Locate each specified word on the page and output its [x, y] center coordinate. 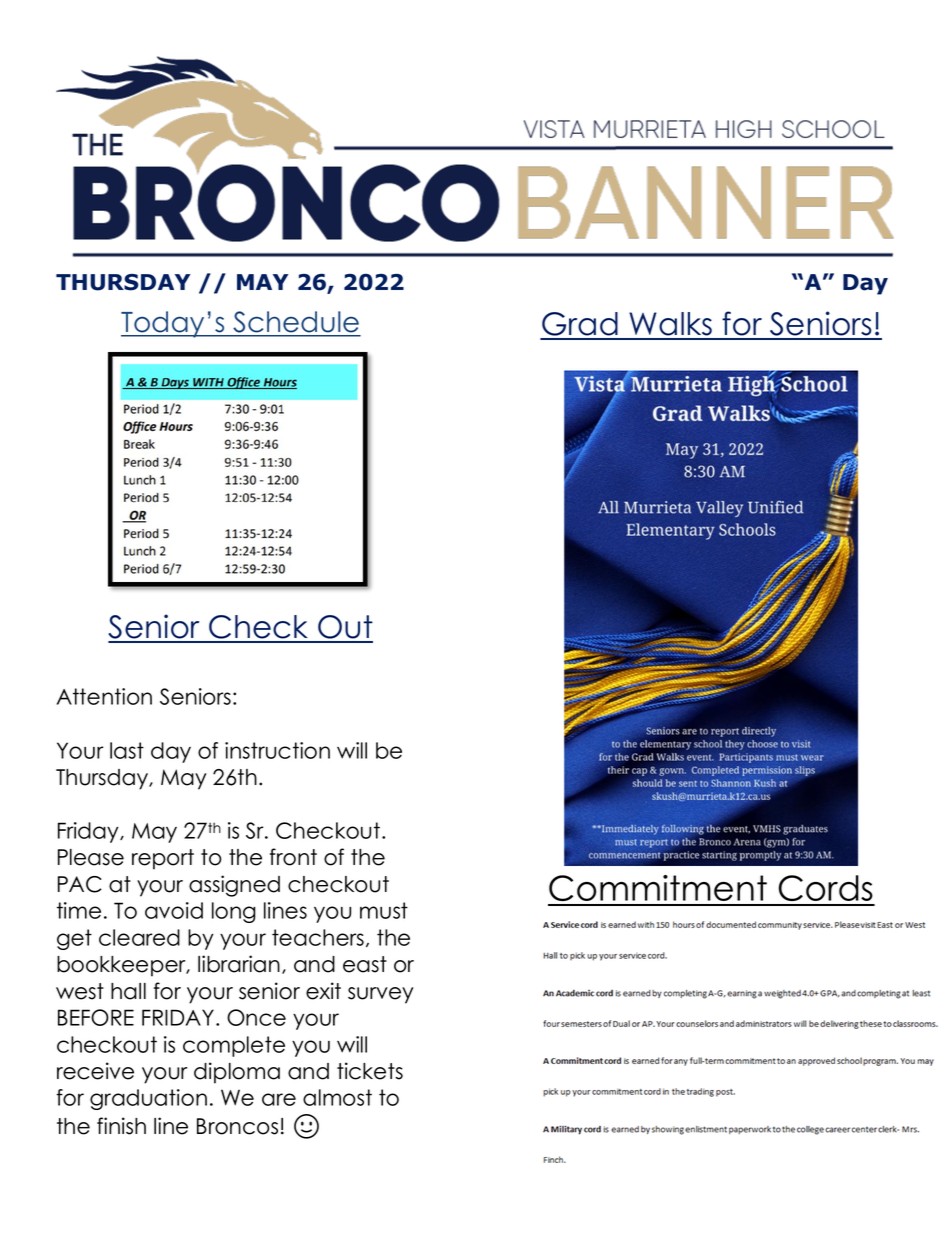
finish [121, 1126]
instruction [277, 750]
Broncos [237, 1126]
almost [337, 1097]
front [293, 857]
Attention [104, 696]
